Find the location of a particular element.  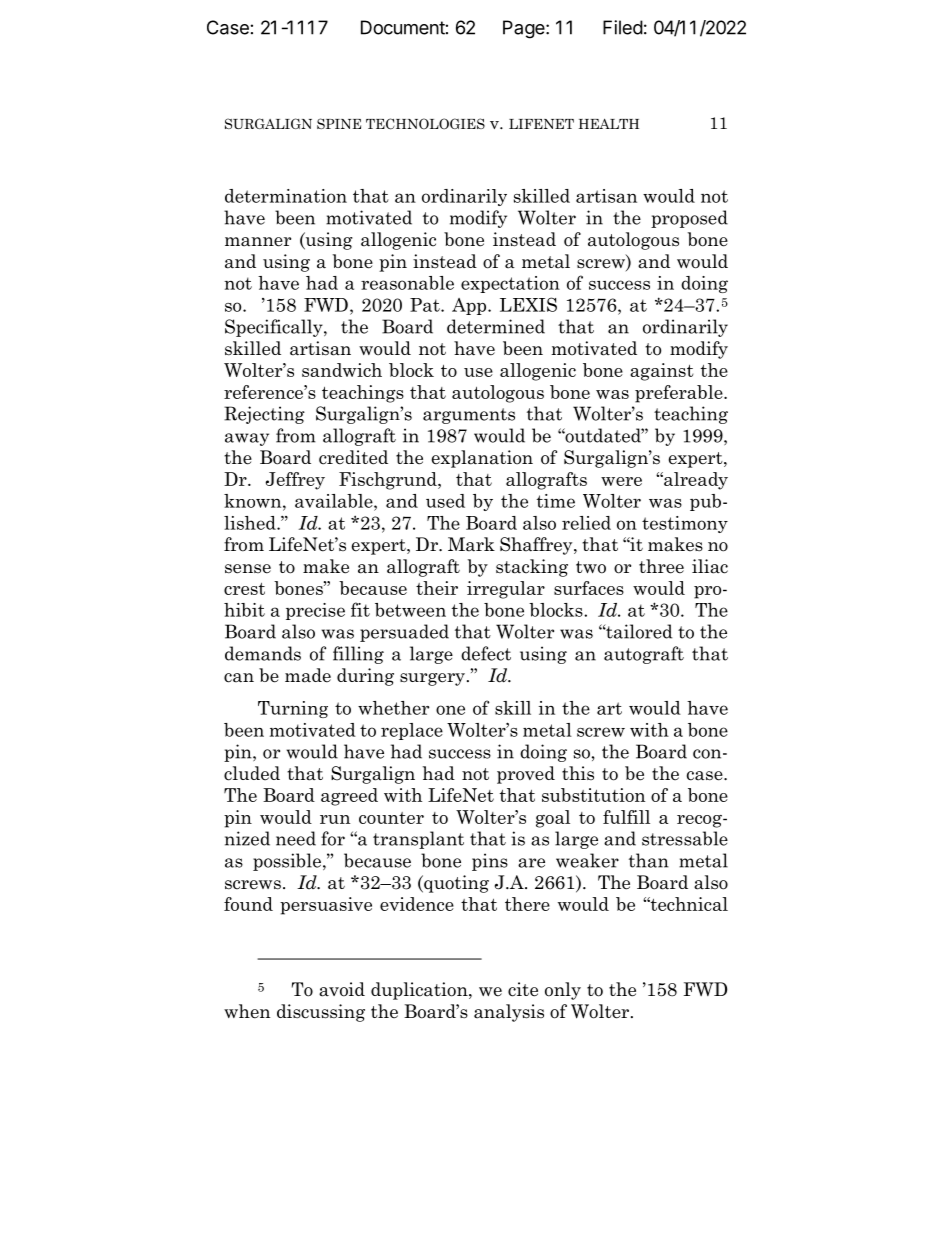

Document is located at coordinates (403, 27).
